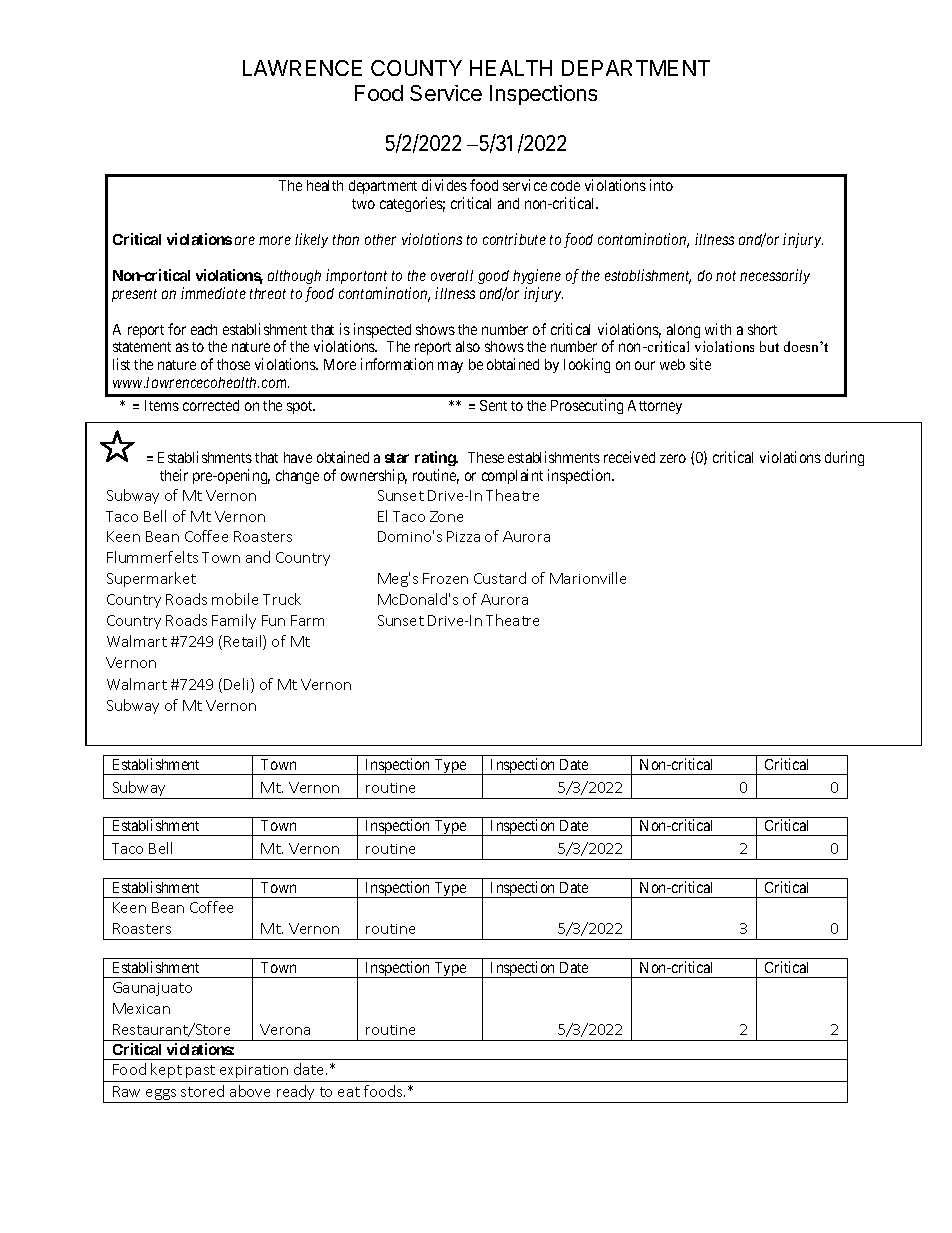  What do you see at coordinates (245, 240) in the image?
I see `are` at bounding box center [245, 240].
